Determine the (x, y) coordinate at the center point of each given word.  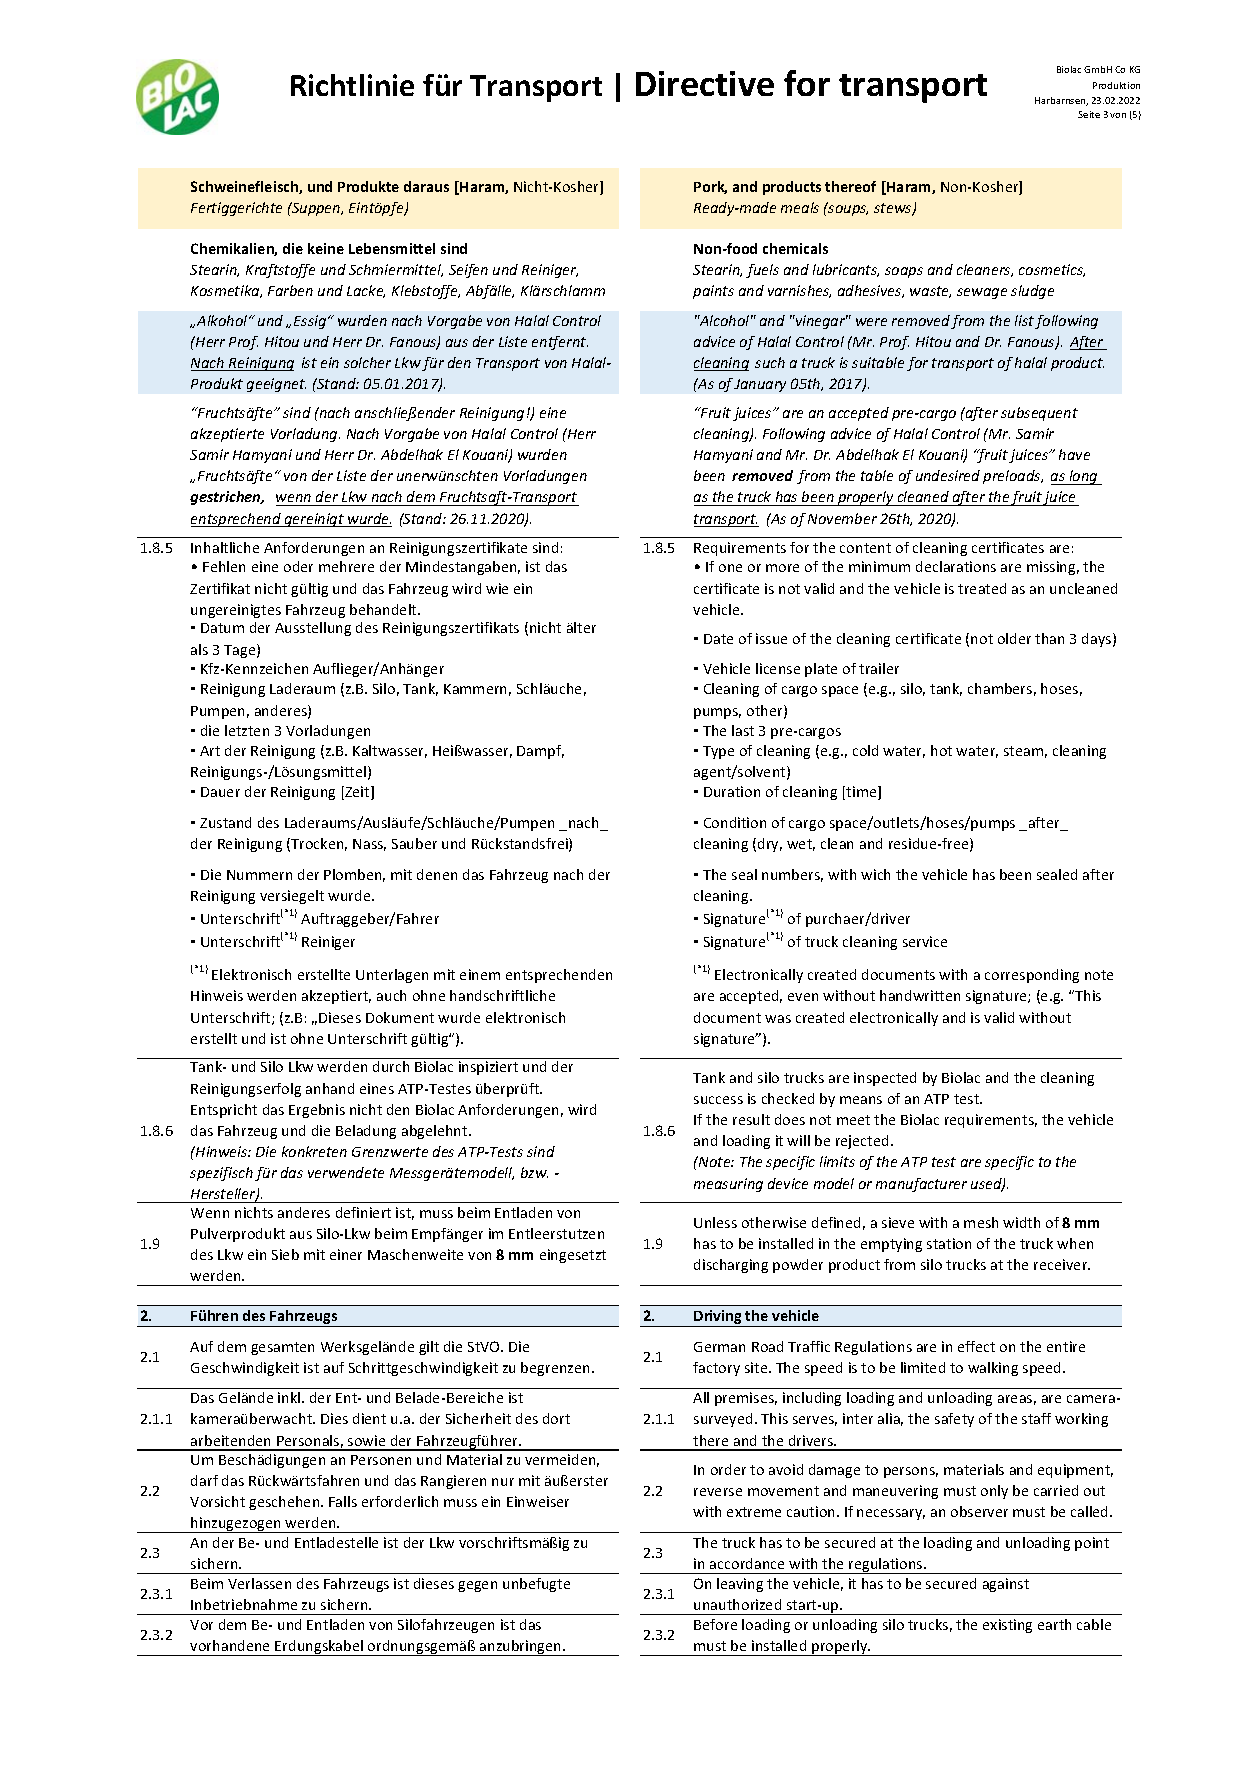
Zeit (357, 793)
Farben (290, 290)
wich (875, 874)
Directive (705, 83)
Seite (1089, 114)
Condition (735, 822)
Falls (343, 1501)
